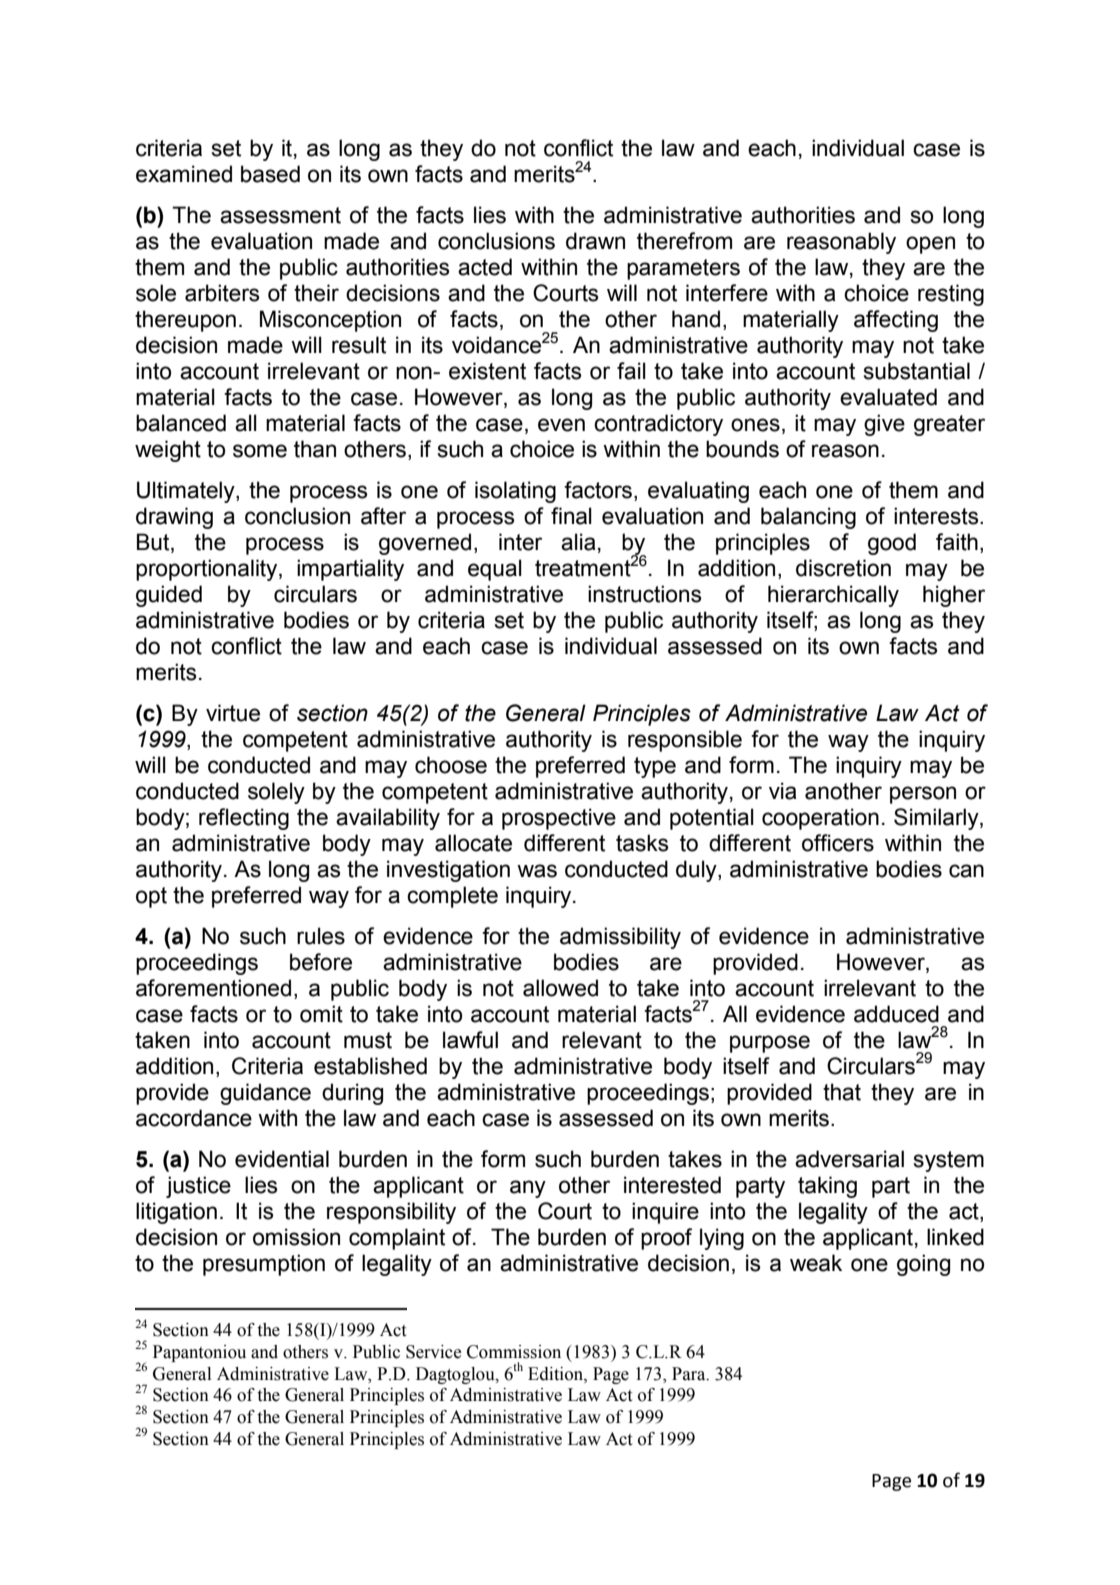 The width and height of the screenshot is (1120, 1585). I want to click on alia, so click(578, 542).
